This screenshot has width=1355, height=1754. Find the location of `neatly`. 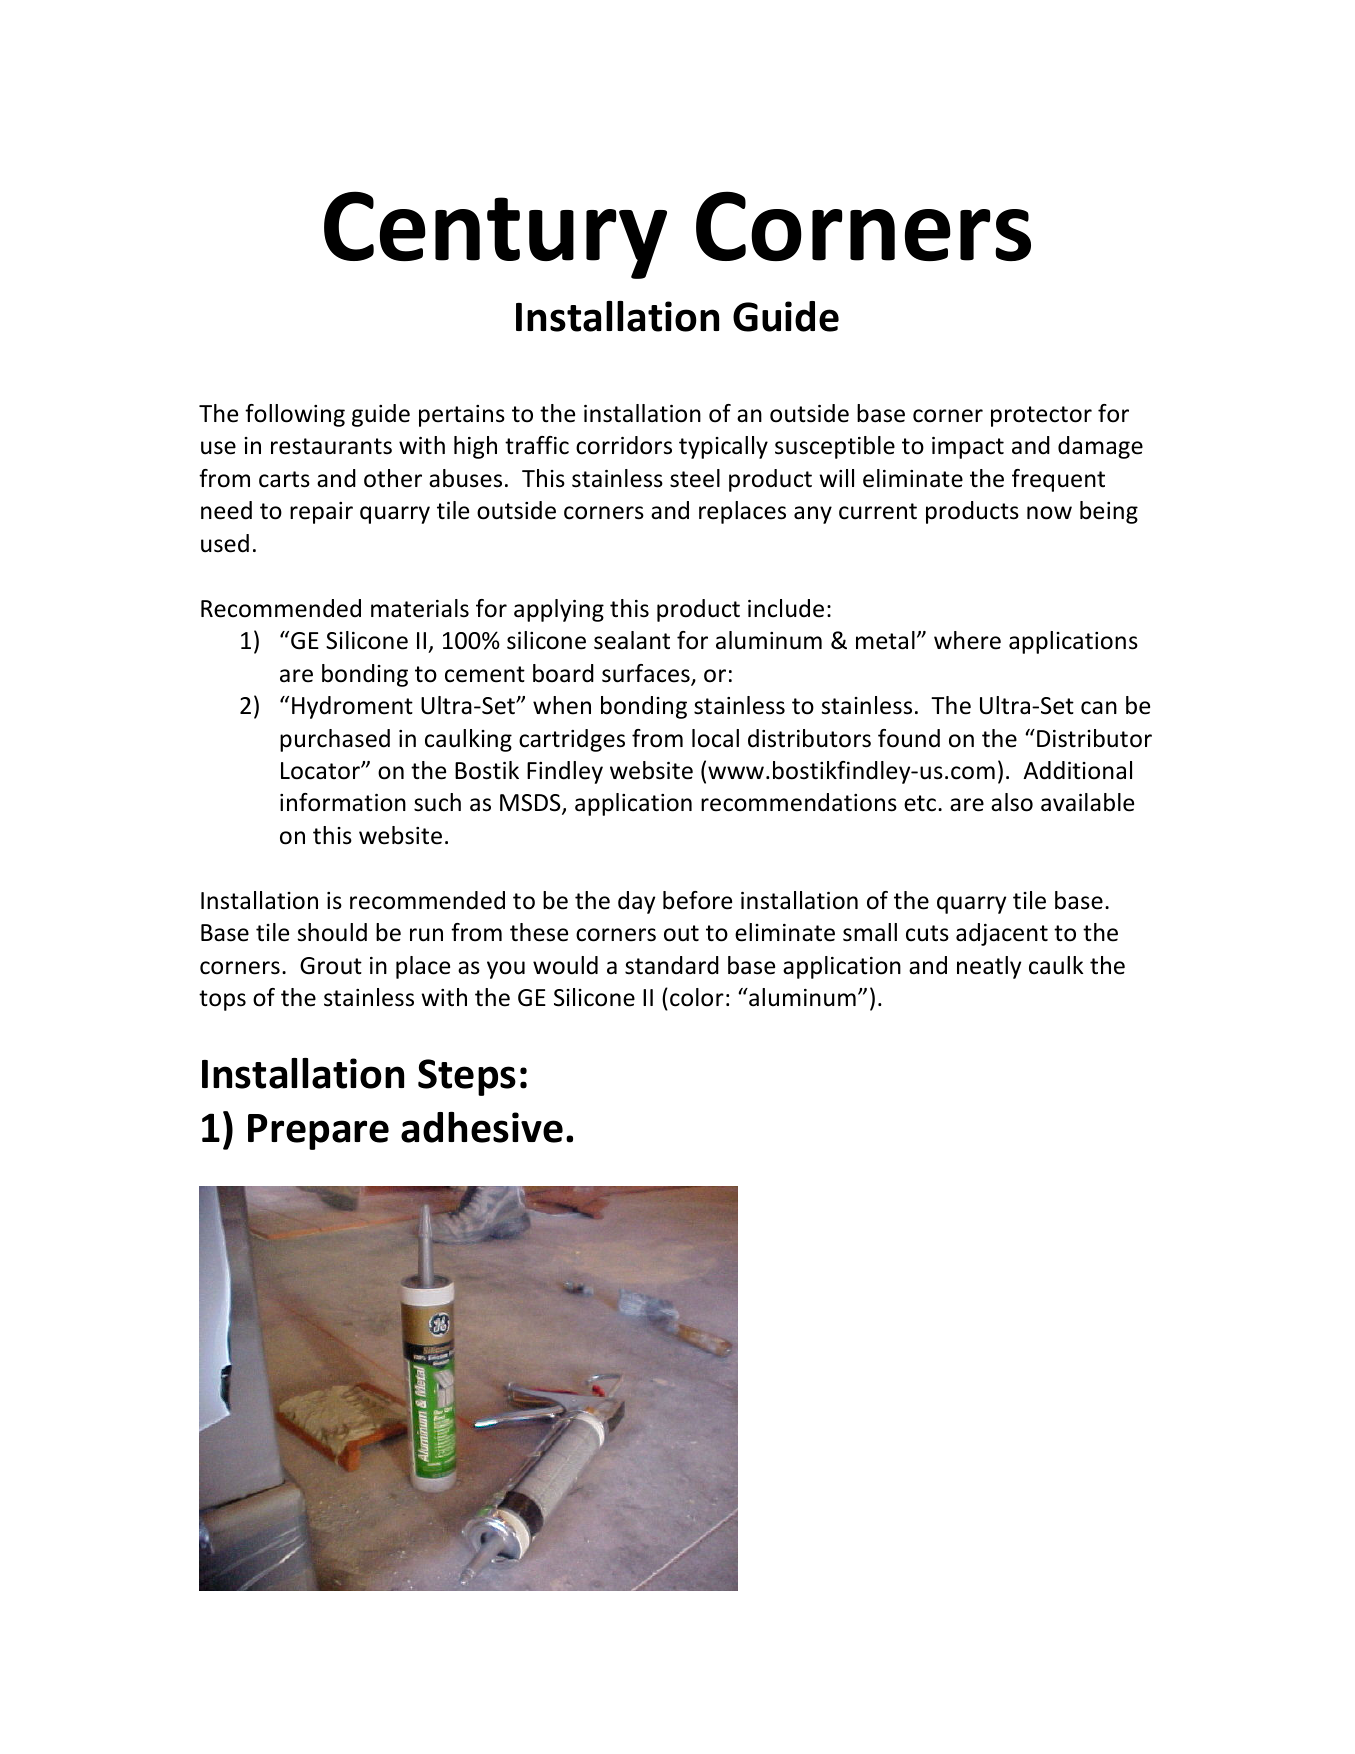

neatly is located at coordinates (989, 967).
